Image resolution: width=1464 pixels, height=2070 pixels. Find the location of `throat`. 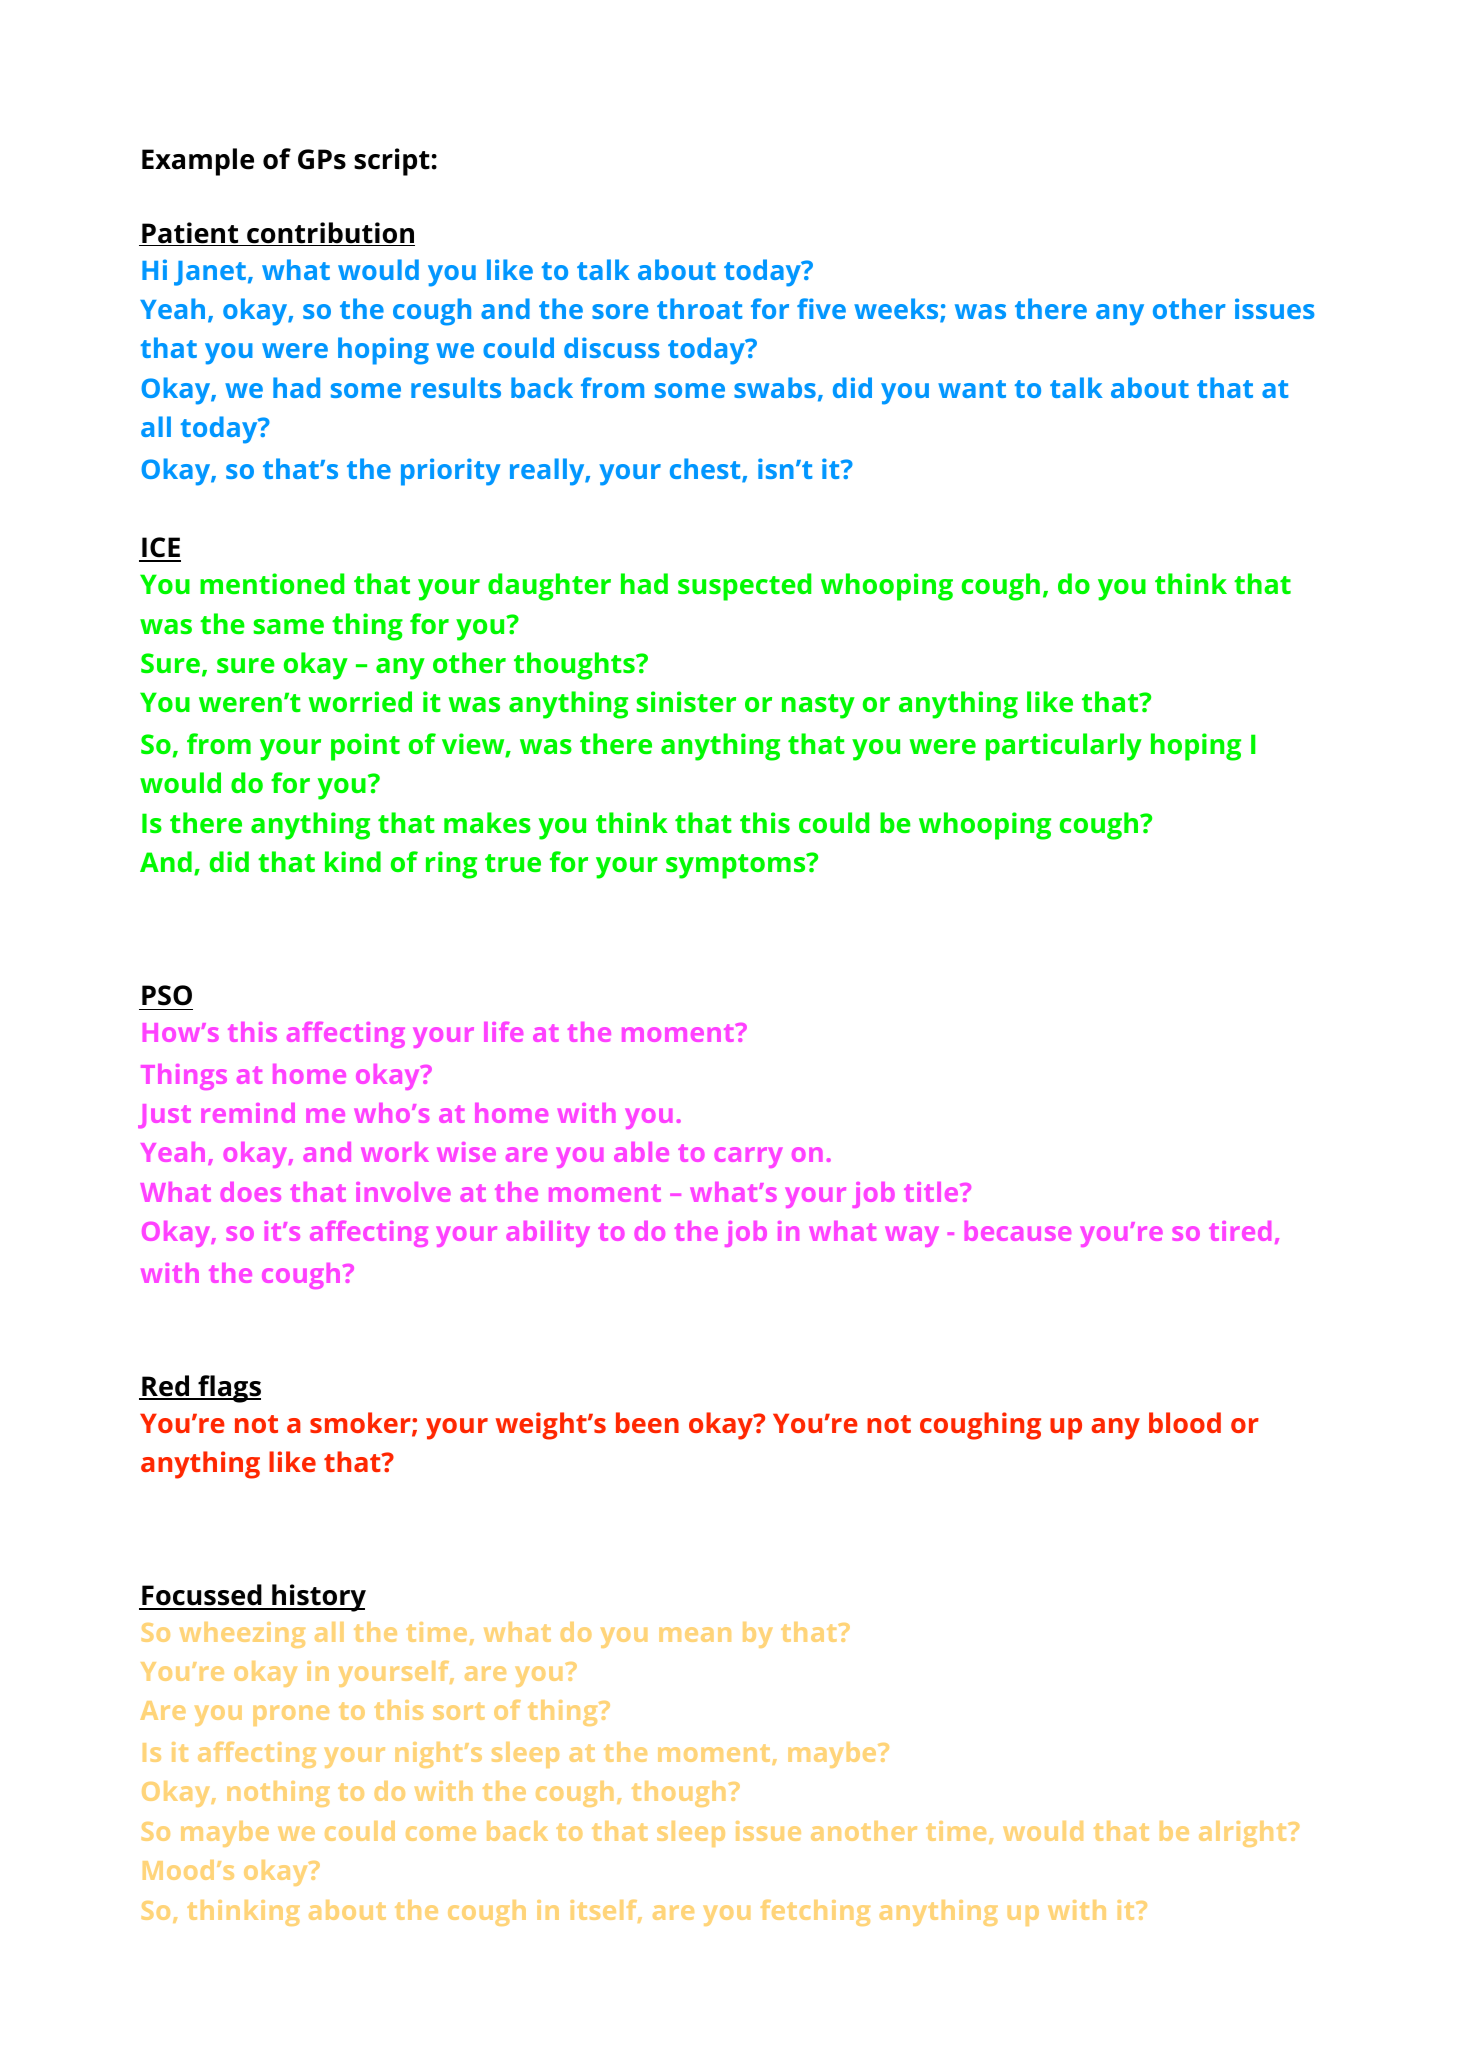

throat is located at coordinates (699, 308).
